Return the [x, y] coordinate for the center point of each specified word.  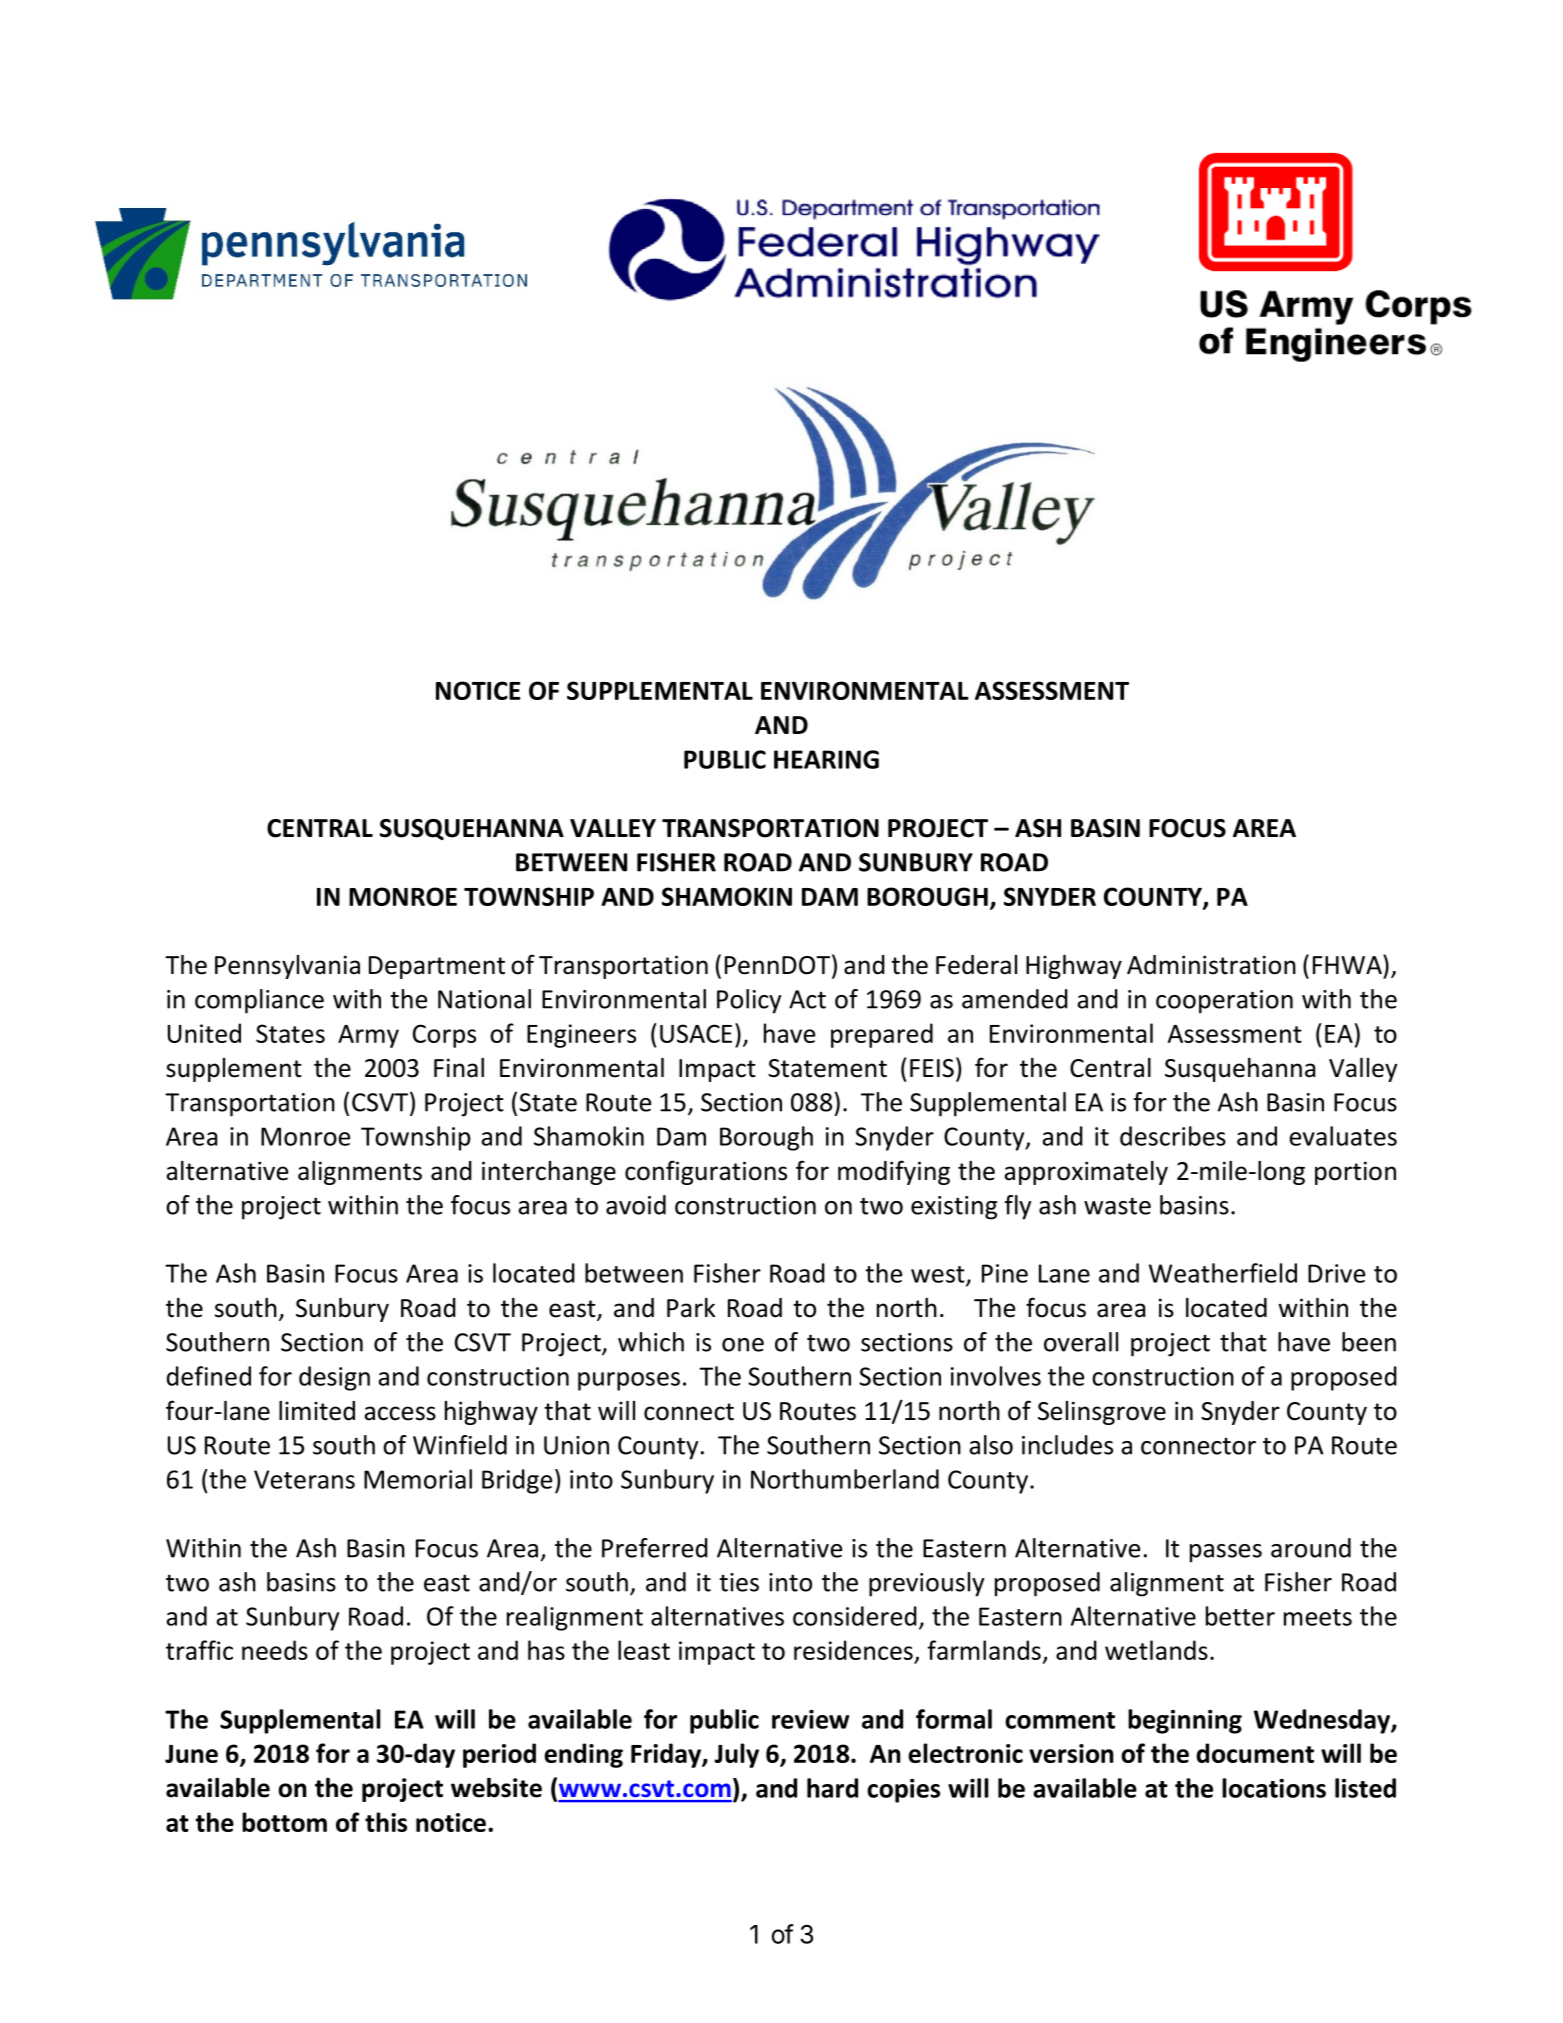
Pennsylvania [287, 967]
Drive [1336, 1273]
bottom [284, 1822]
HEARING [826, 759]
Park [691, 1308]
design [334, 1378]
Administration [1211, 965]
